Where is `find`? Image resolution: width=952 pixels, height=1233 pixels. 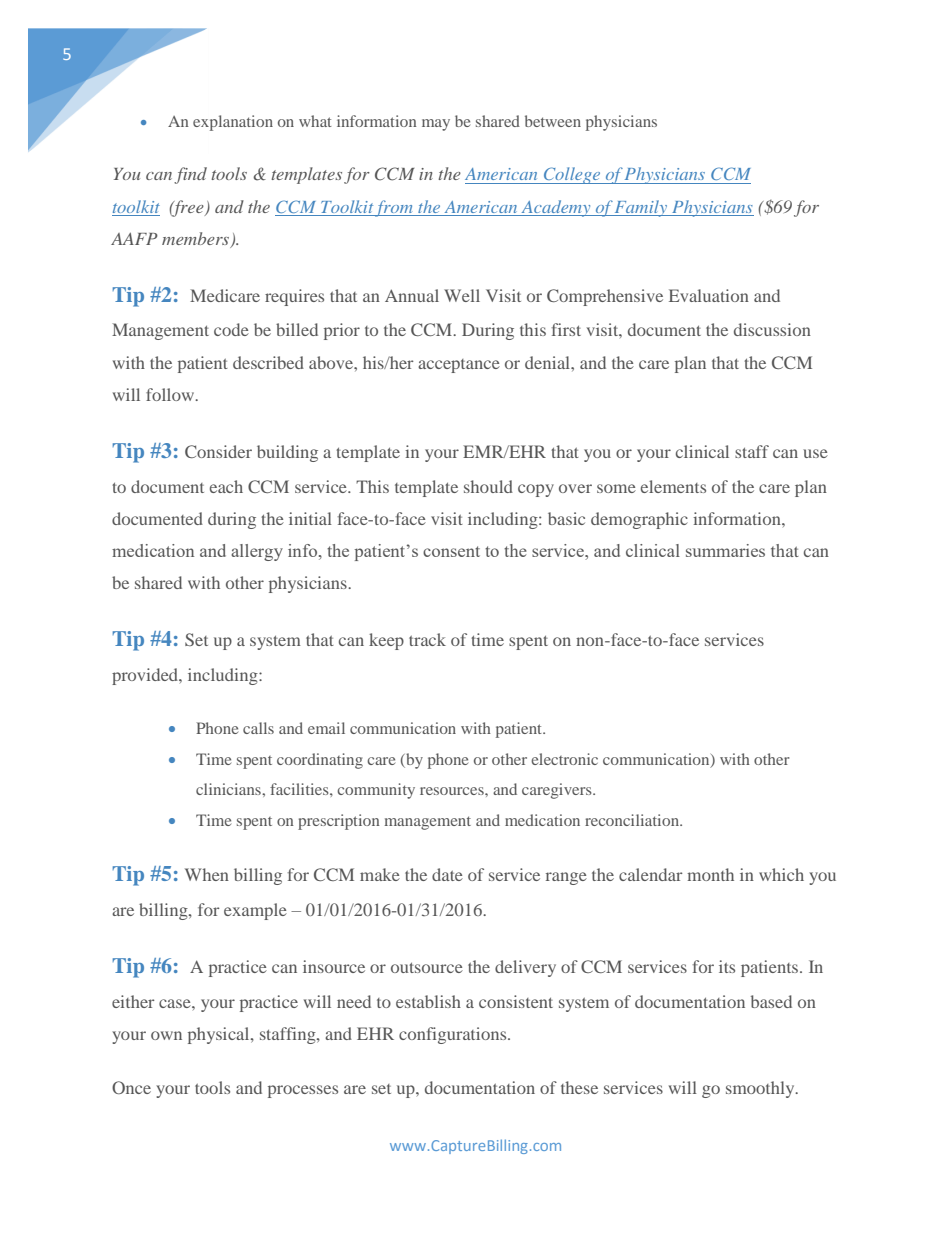
find is located at coordinates (190, 175).
